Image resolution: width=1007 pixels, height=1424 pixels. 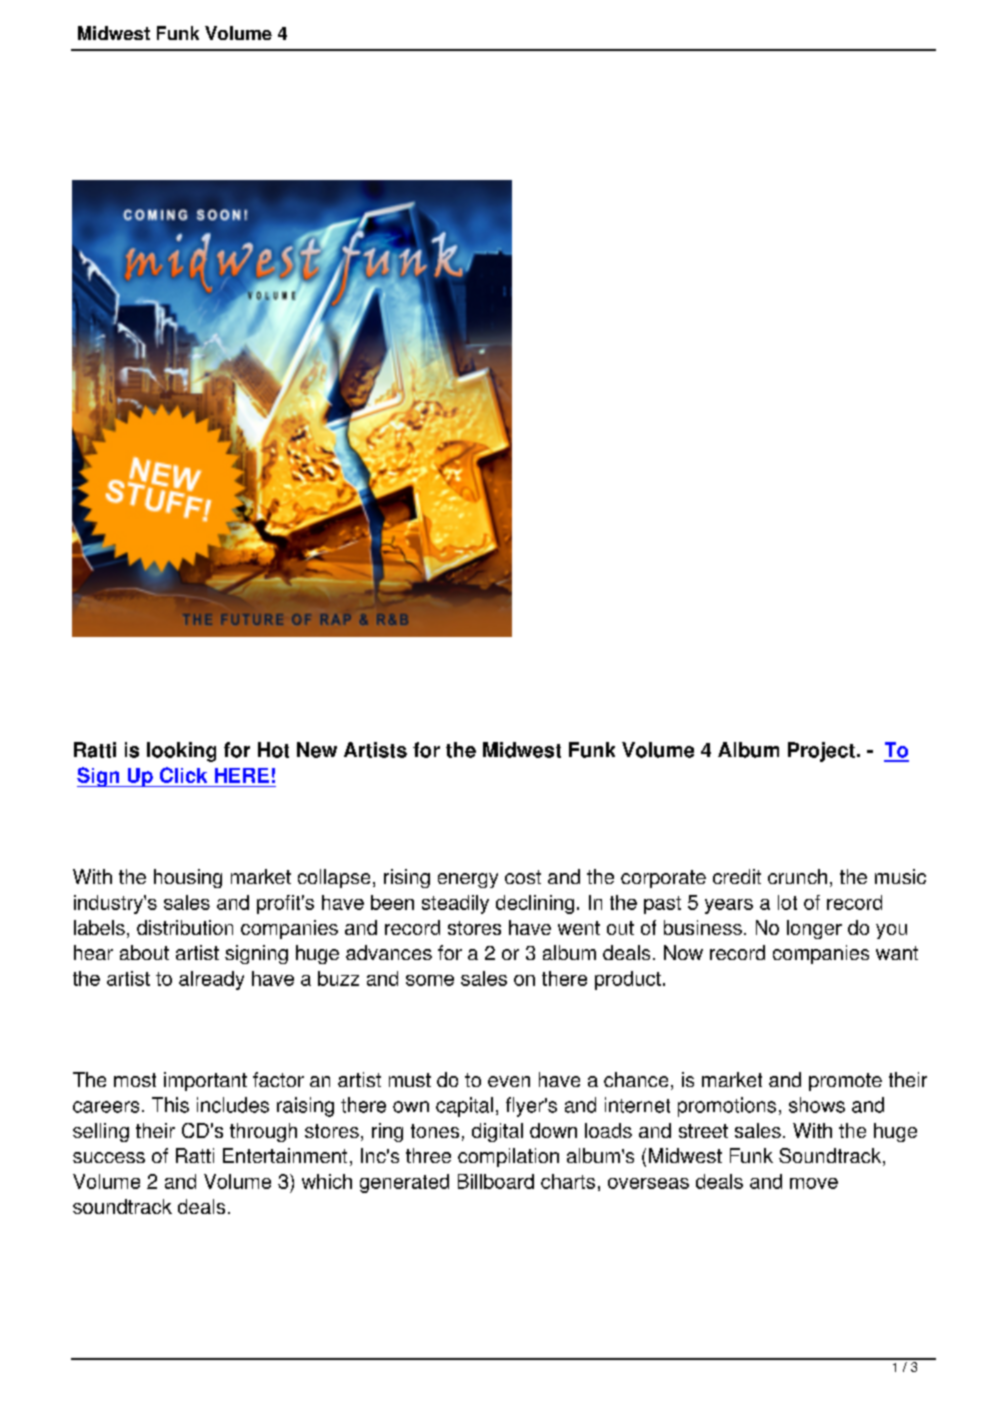 What do you see at coordinates (430, 980) in the page?
I see `some` at bounding box center [430, 980].
